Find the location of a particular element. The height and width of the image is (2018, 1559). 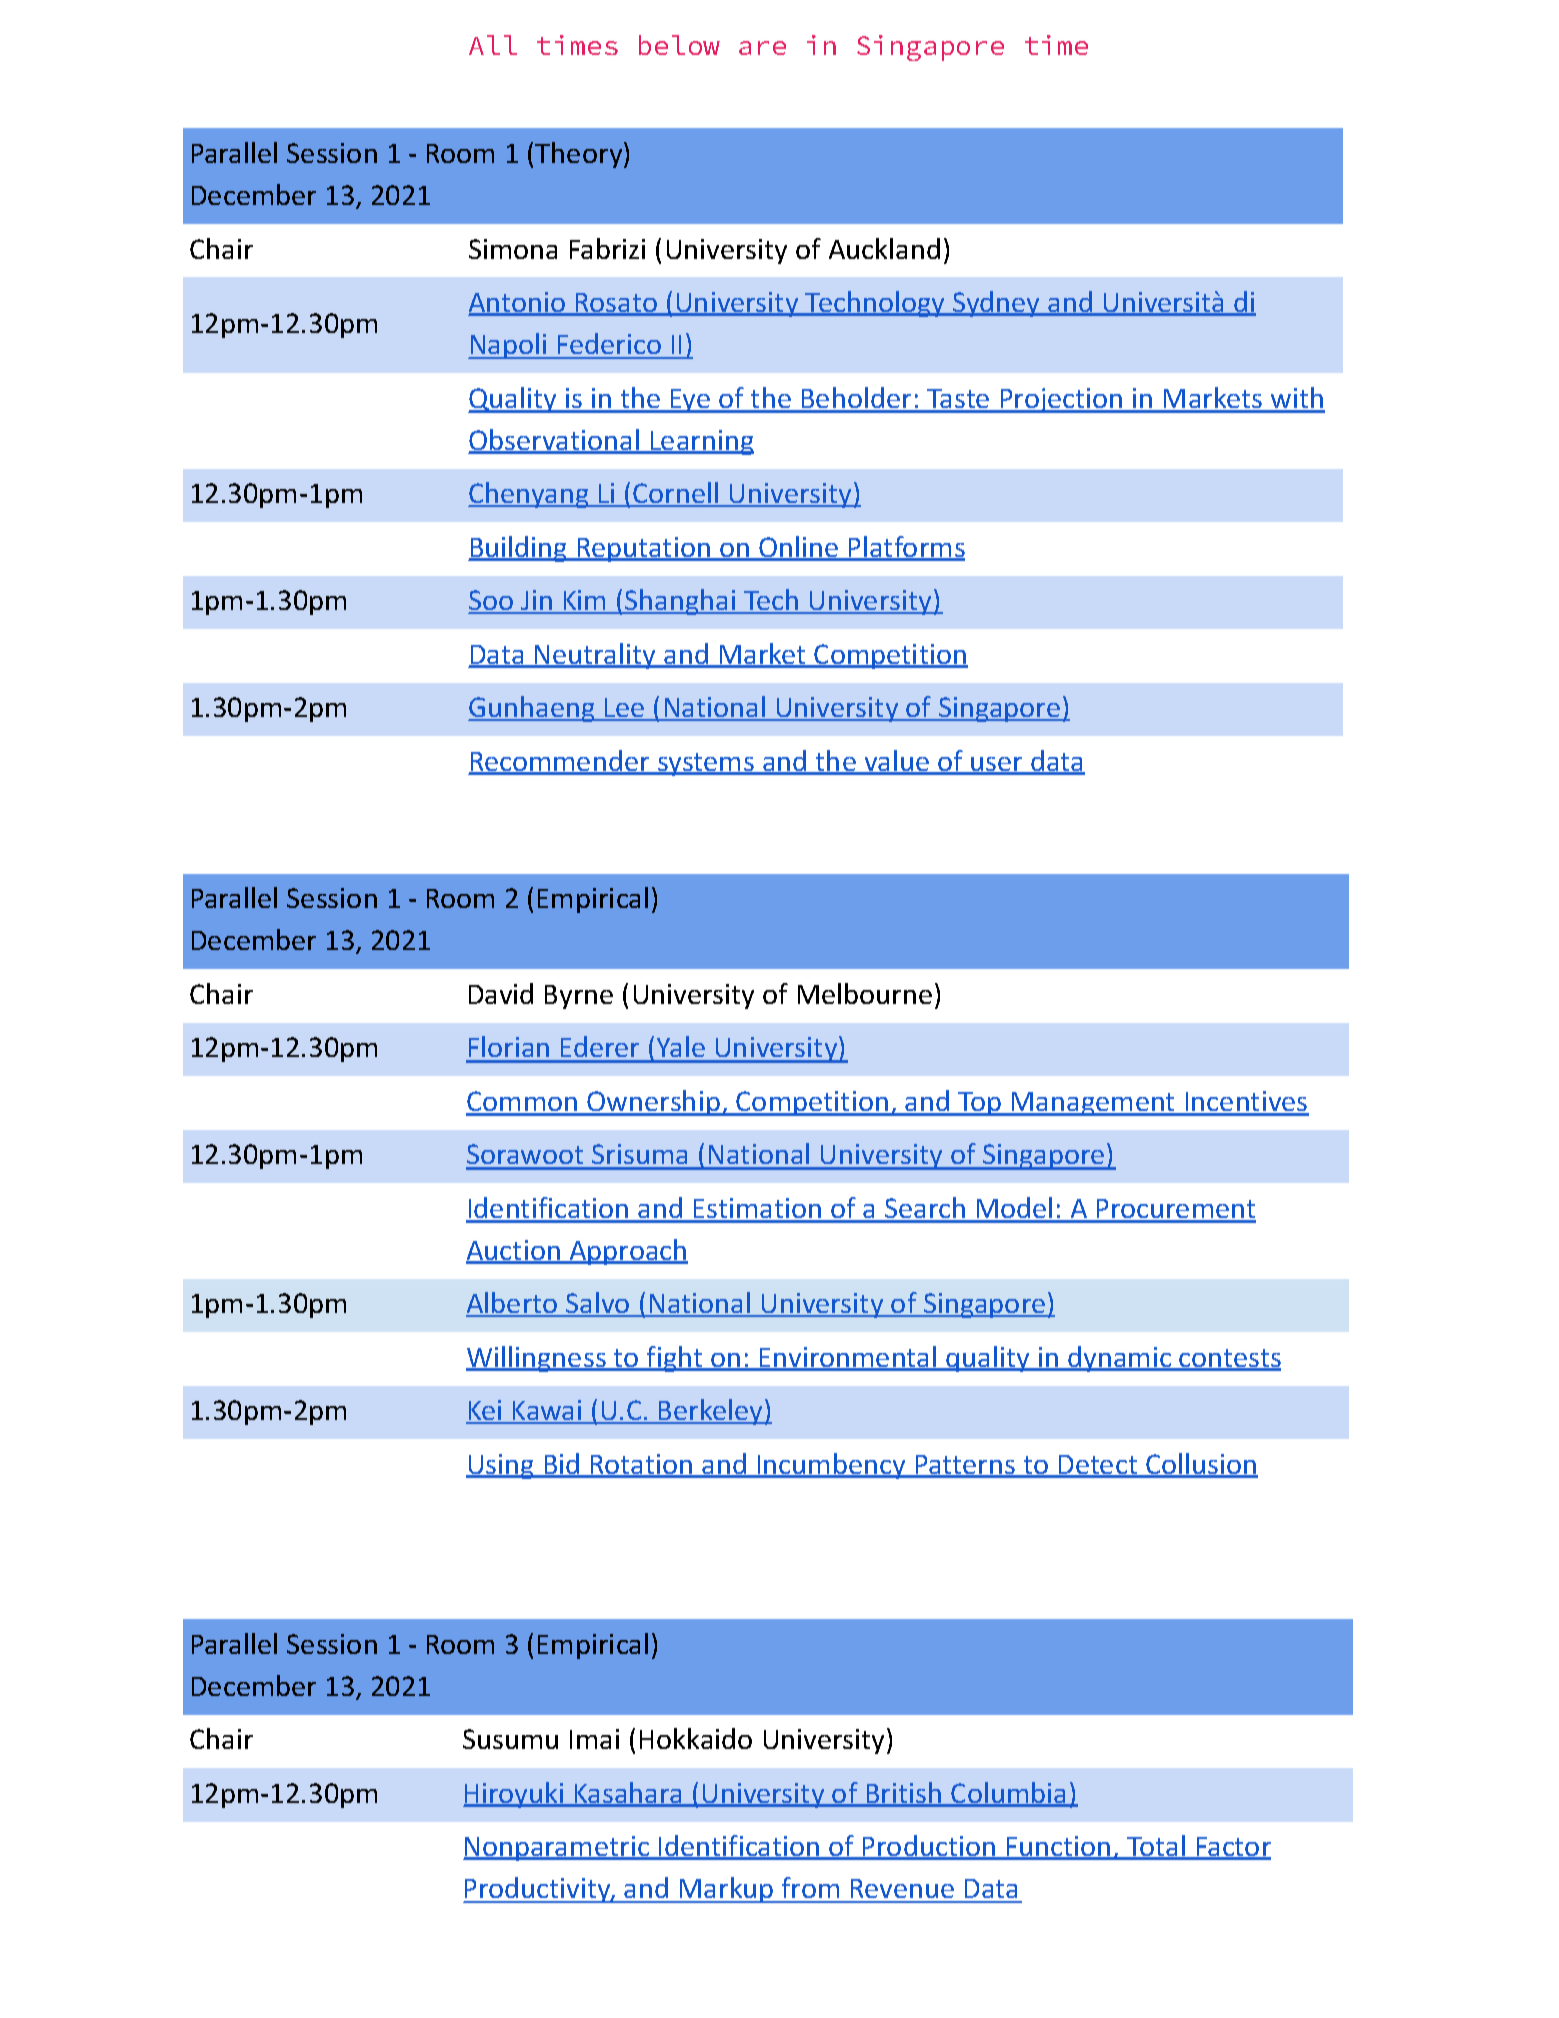

Incumbency is located at coordinates (831, 1466).
